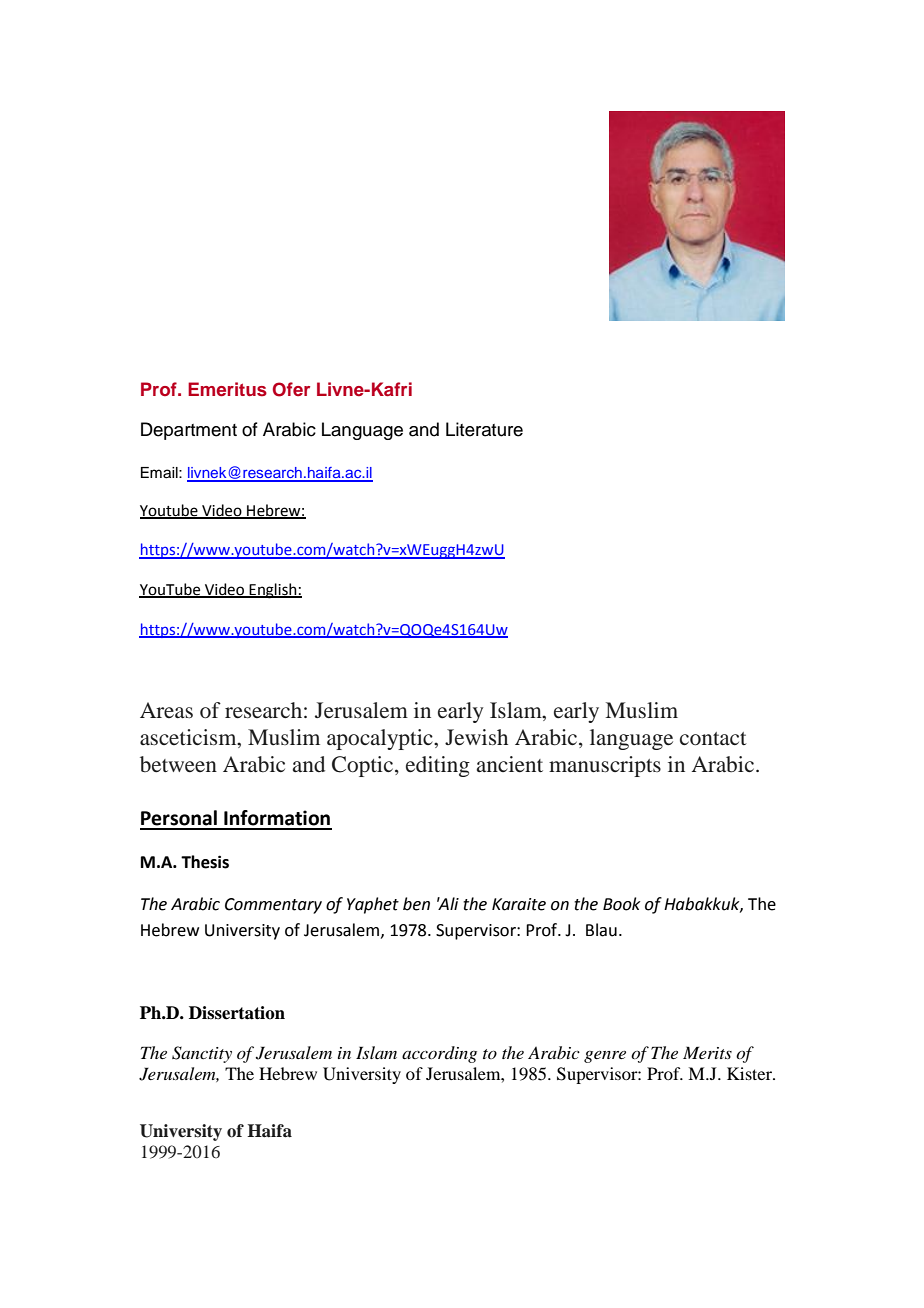  I want to click on Department, so click(189, 431).
